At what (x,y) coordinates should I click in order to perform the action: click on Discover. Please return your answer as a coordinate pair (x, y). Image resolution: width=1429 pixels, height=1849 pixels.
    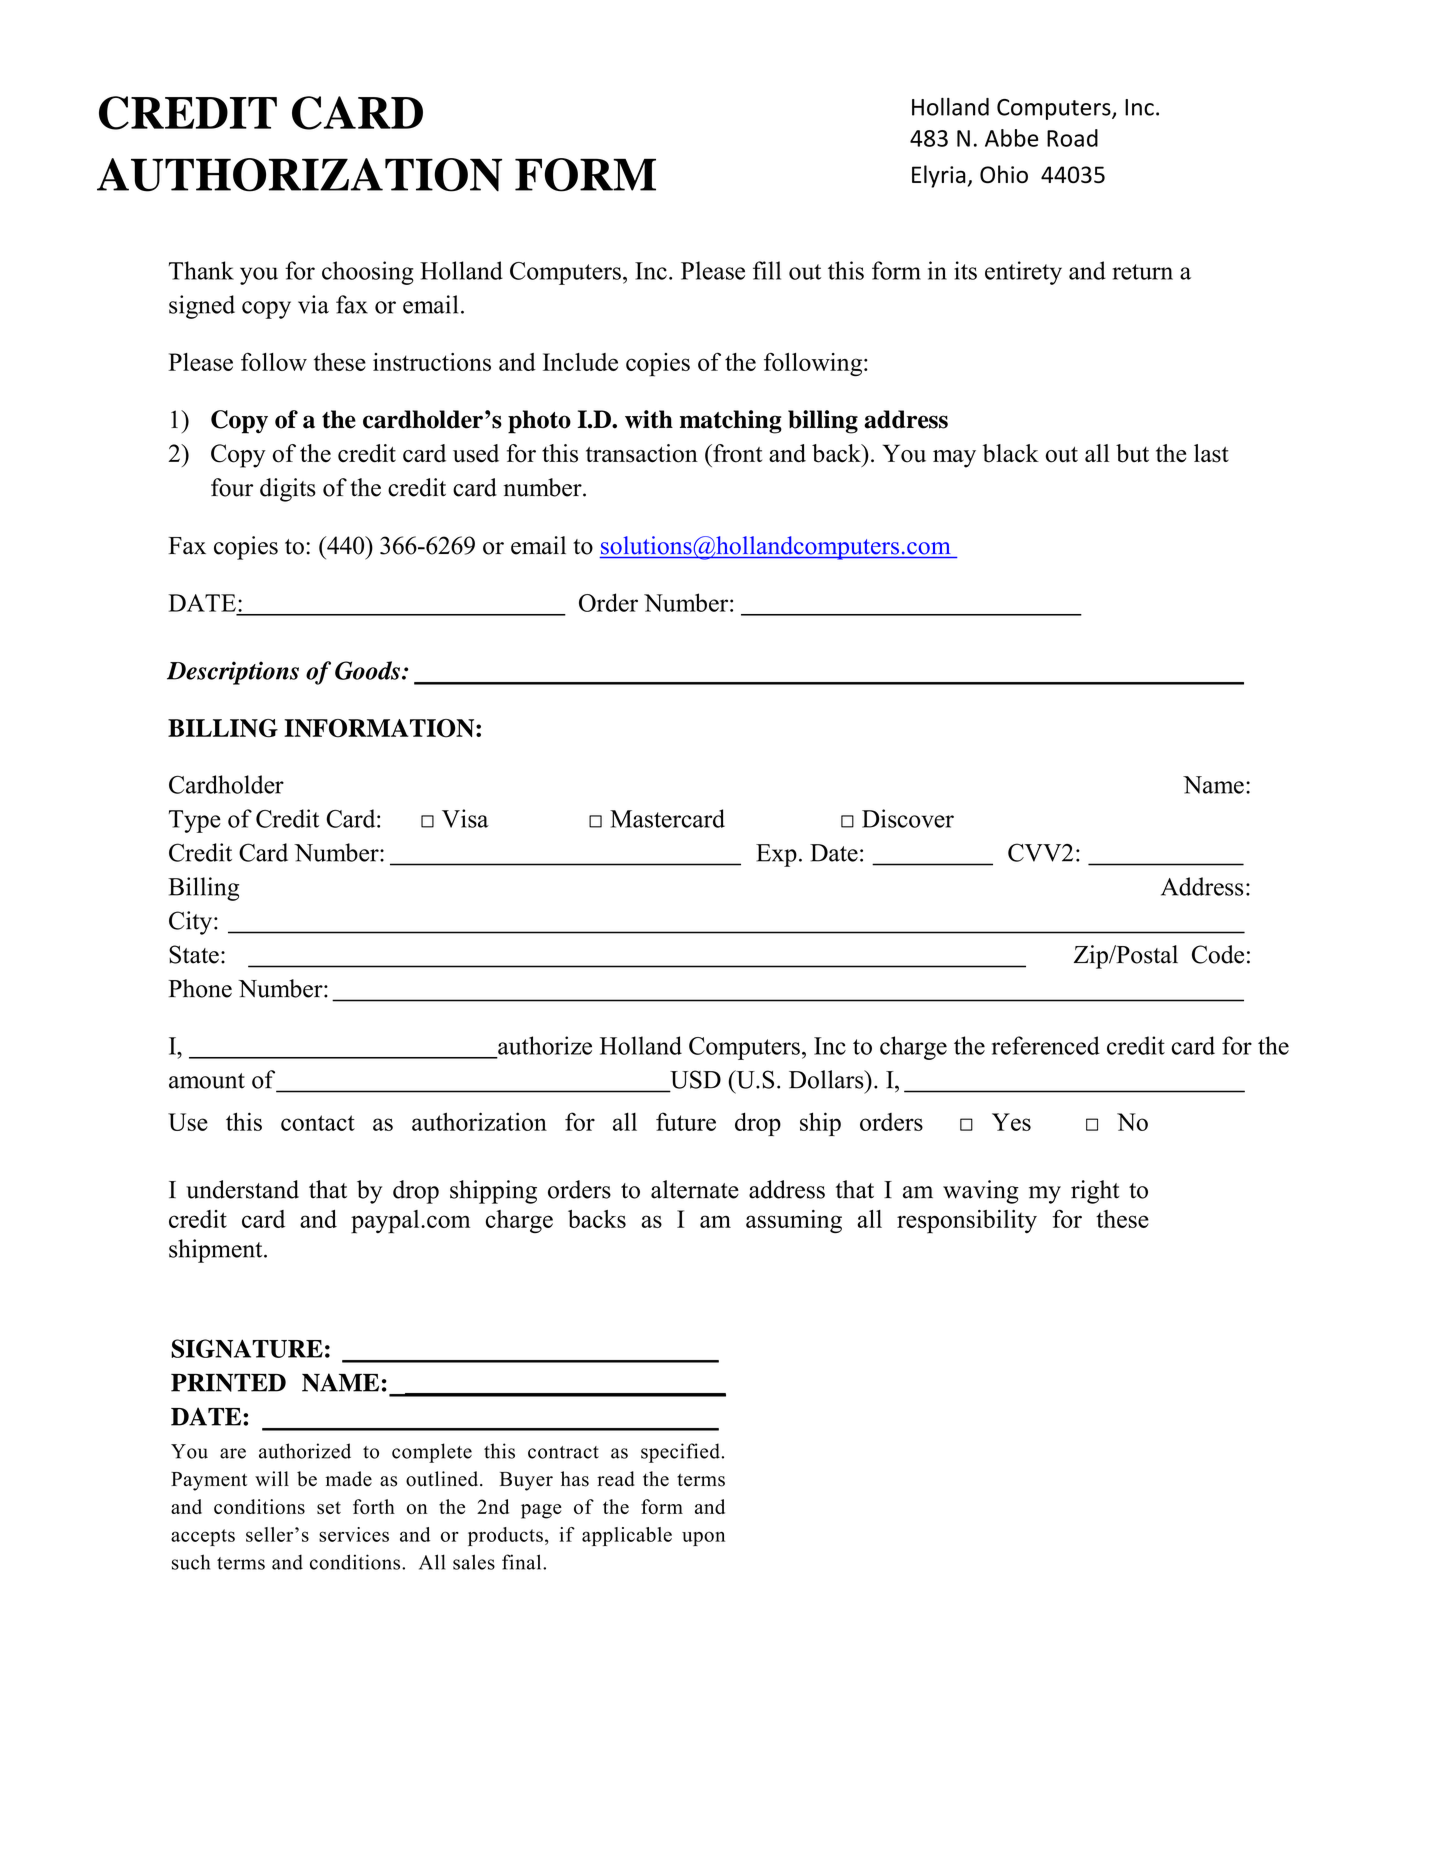
    Looking at the image, I should click on (908, 818).
